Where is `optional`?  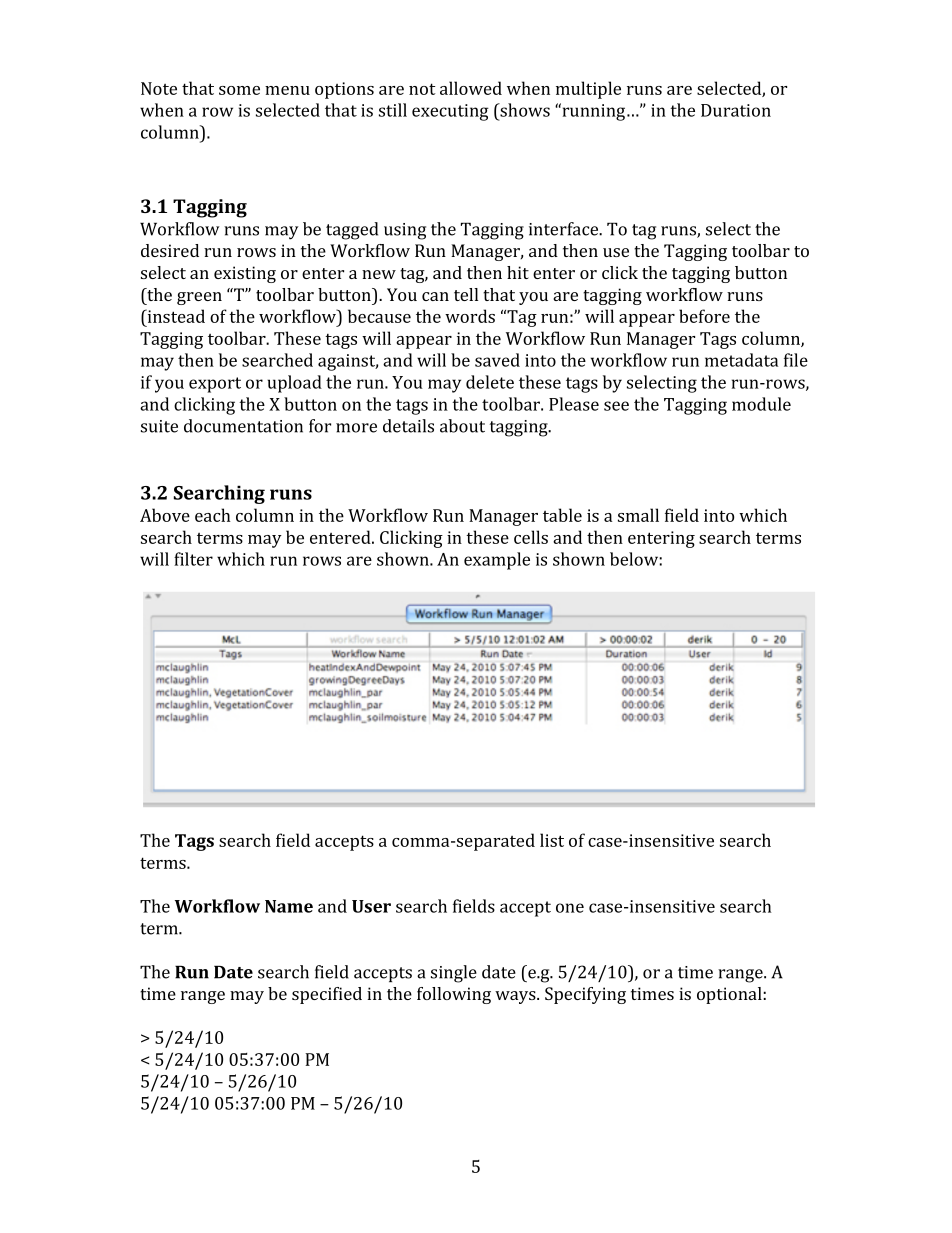 optional is located at coordinates (730, 995).
